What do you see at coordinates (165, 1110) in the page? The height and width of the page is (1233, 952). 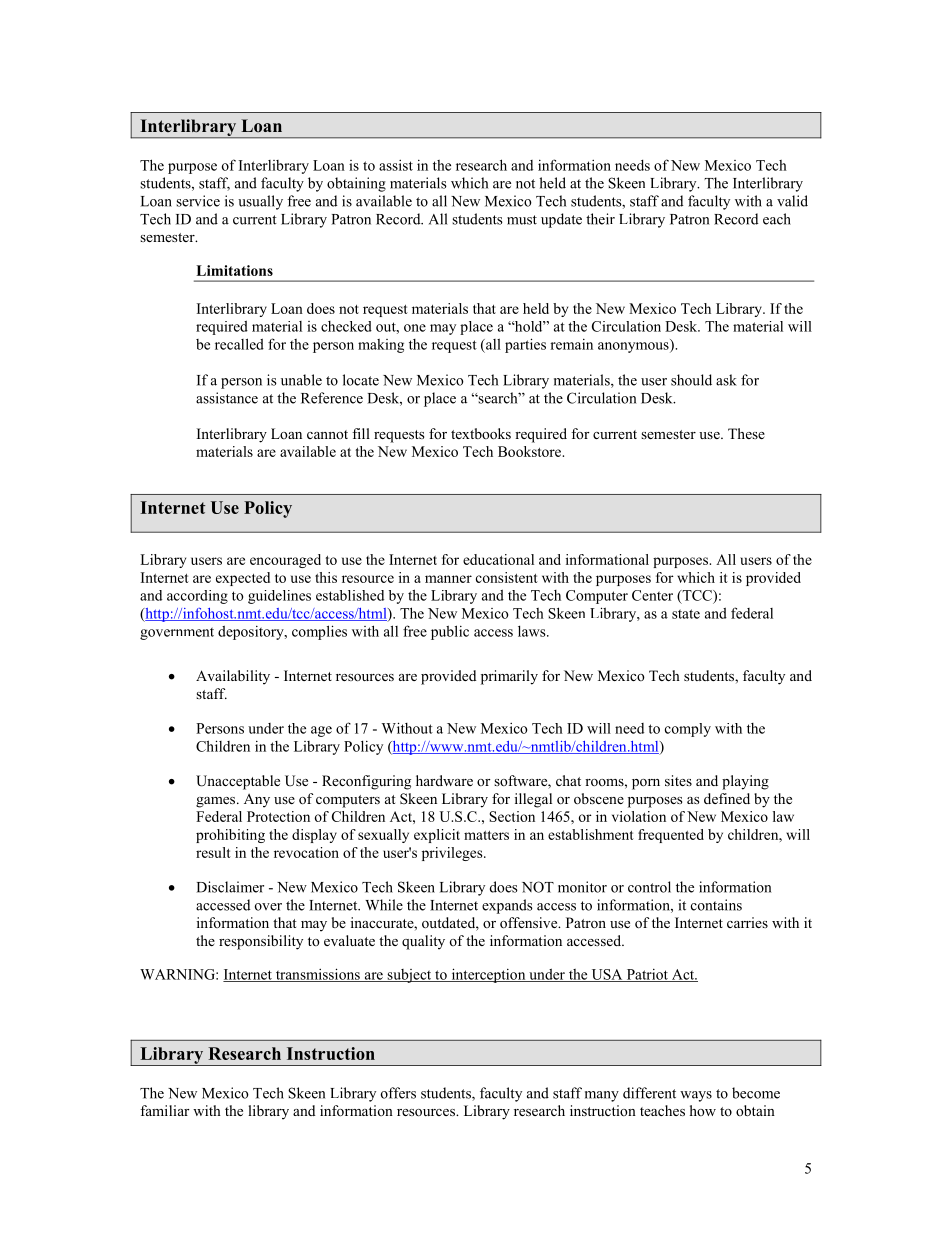 I see `familiar` at bounding box center [165, 1110].
